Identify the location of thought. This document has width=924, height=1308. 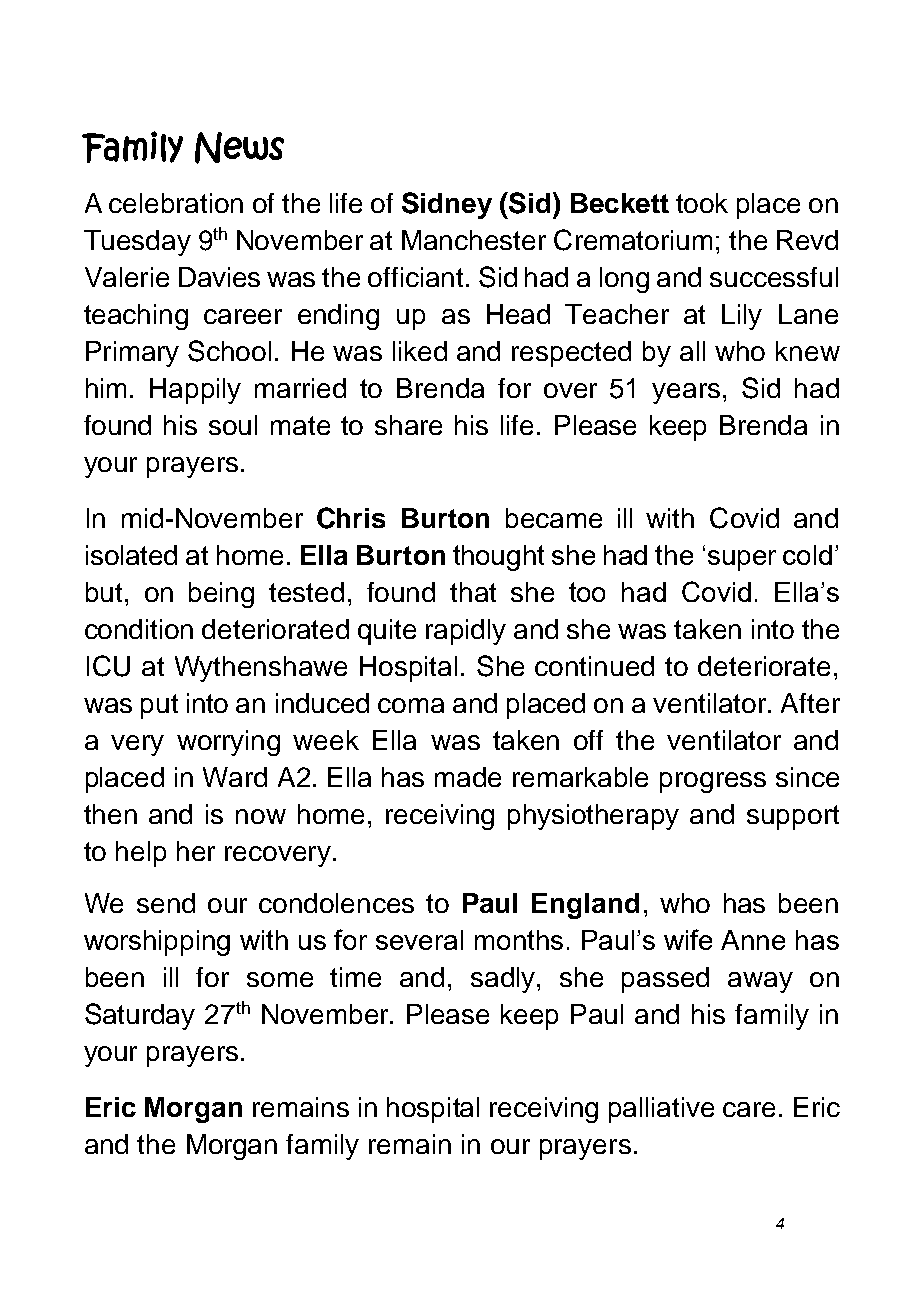
(498, 558).
